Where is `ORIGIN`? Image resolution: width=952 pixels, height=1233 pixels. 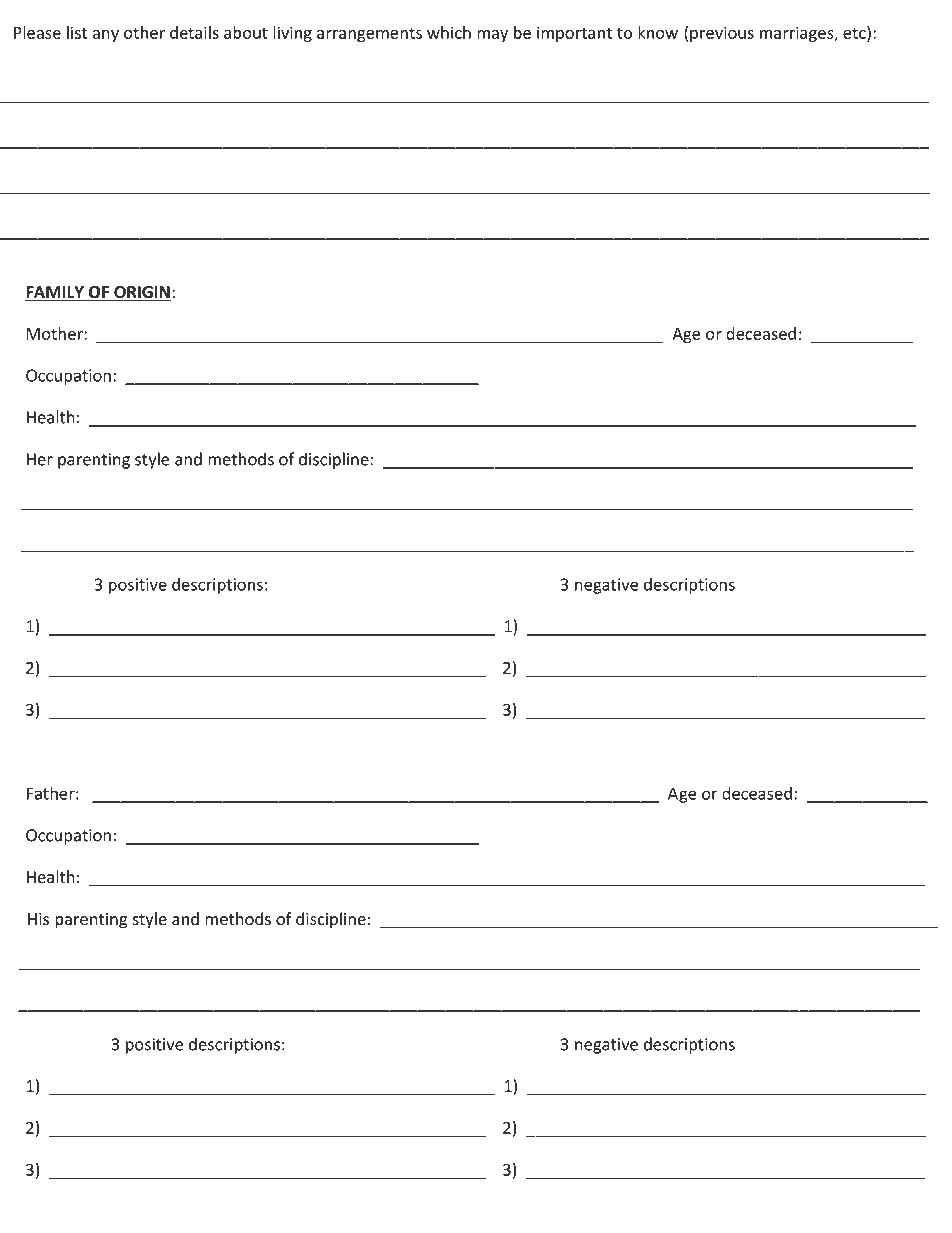 ORIGIN is located at coordinates (142, 293).
